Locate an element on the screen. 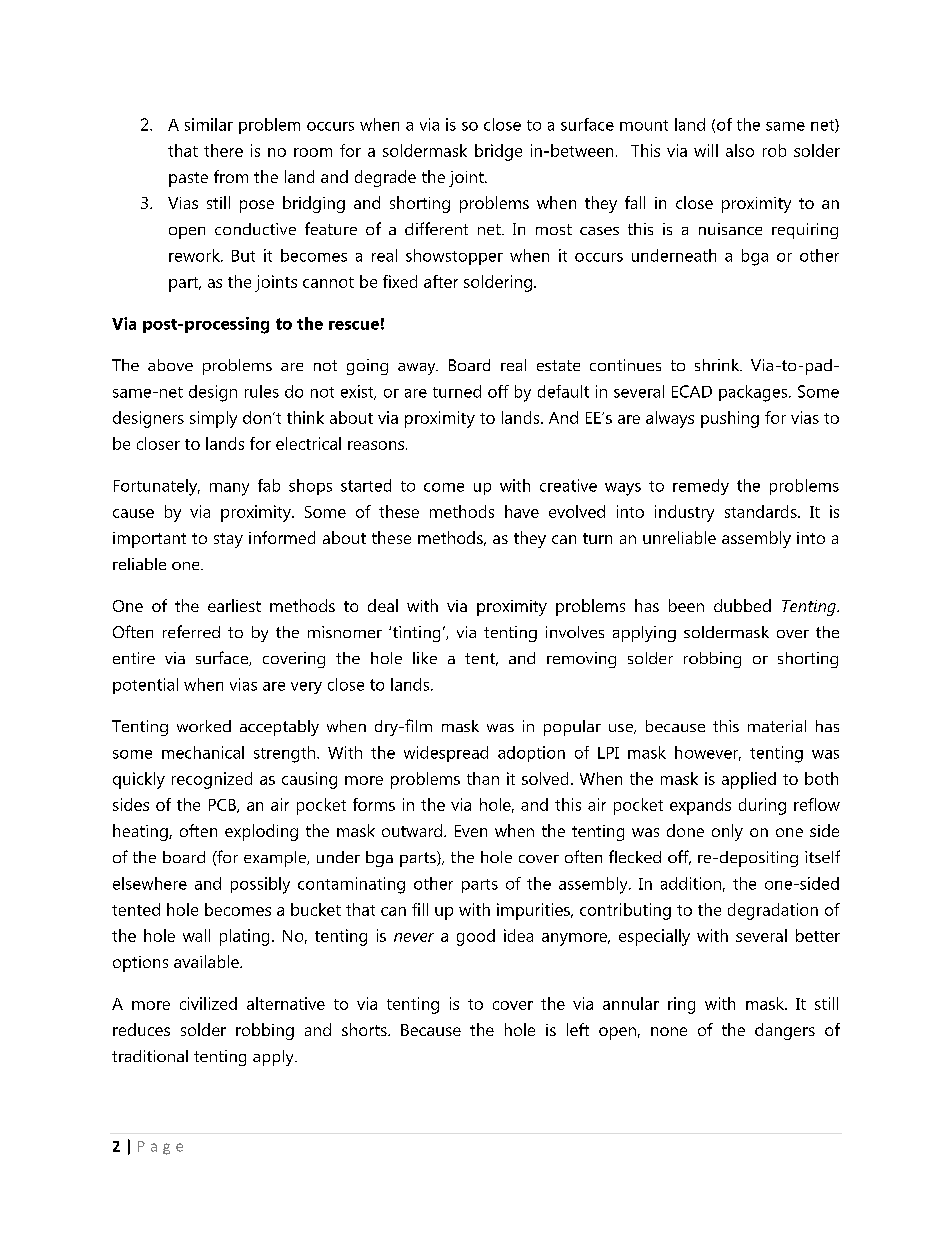 The height and width of the screenshot is (1233, 952). dubbed is located at coordinates (742, 605).
